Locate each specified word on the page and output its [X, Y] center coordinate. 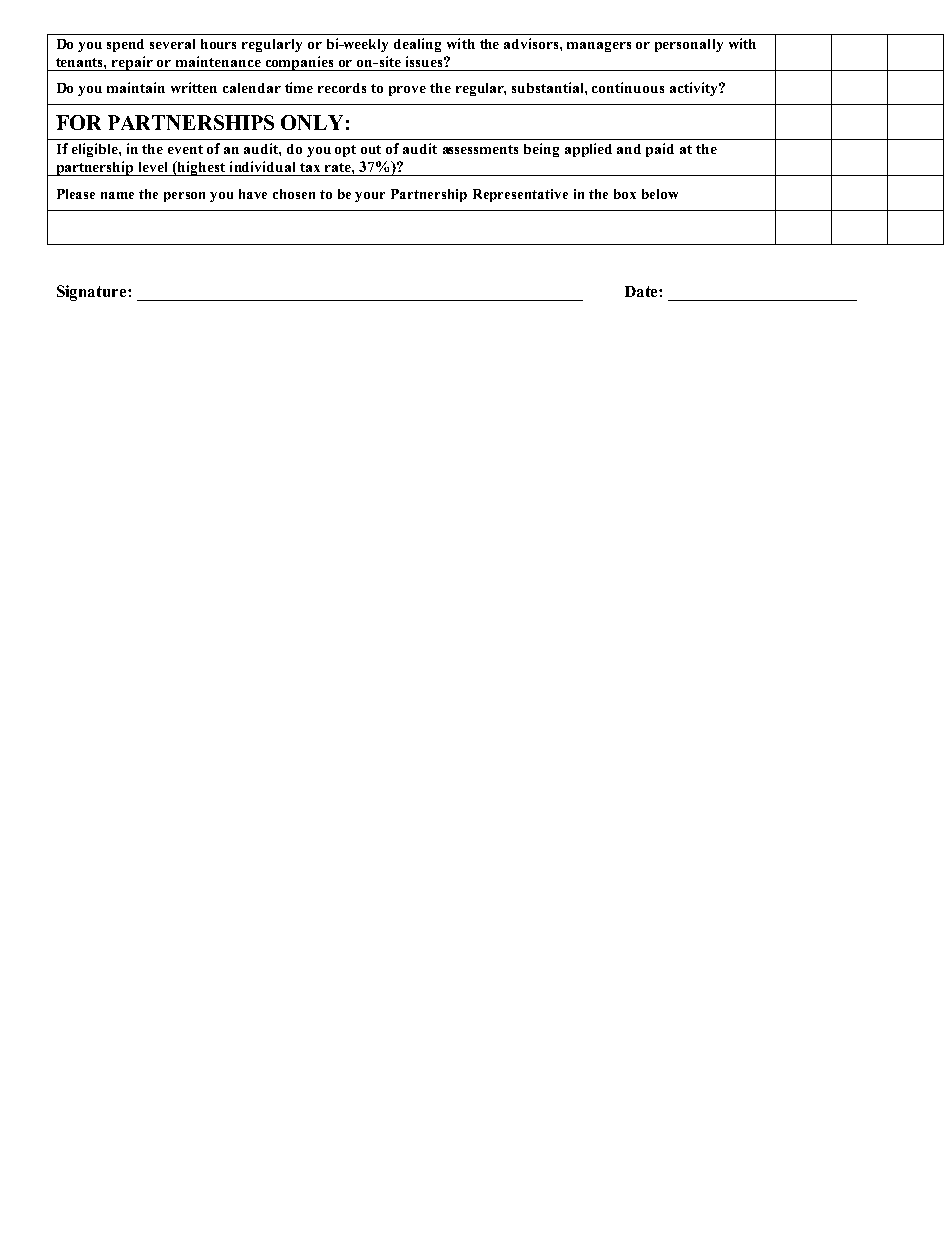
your [370, 197]
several [172, 44]
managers [599, 47]
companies [300, 63]
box [625, 194]
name [117, 195]
